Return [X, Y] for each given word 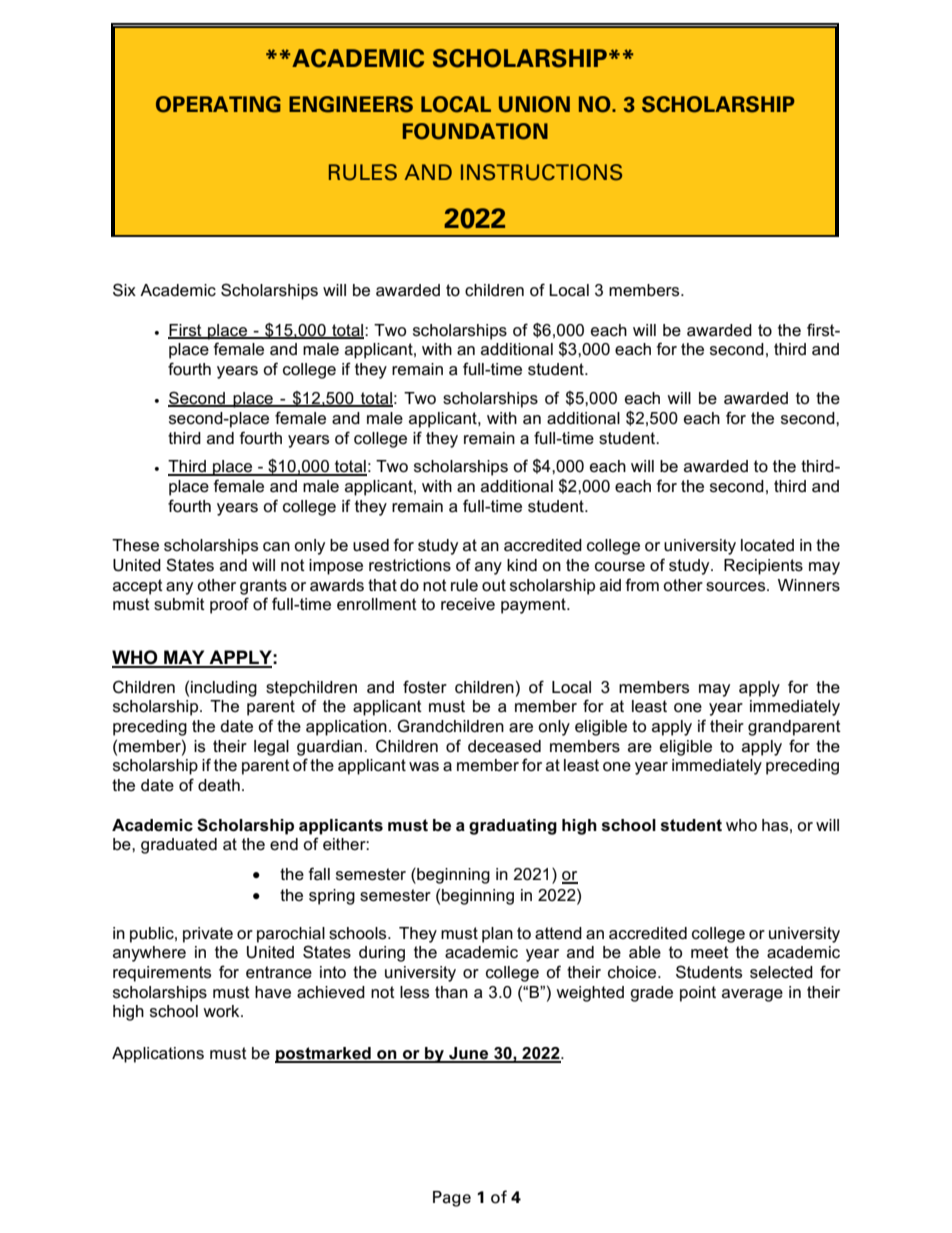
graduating [513, 827]
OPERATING [218, 104]
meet [710, 952]
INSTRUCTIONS [541, 172]
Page [452, 1199]
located [767, 545]
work [222, 1011]
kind [522, 565]
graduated [179, 846]
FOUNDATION [475, 131]
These [135, 545]
